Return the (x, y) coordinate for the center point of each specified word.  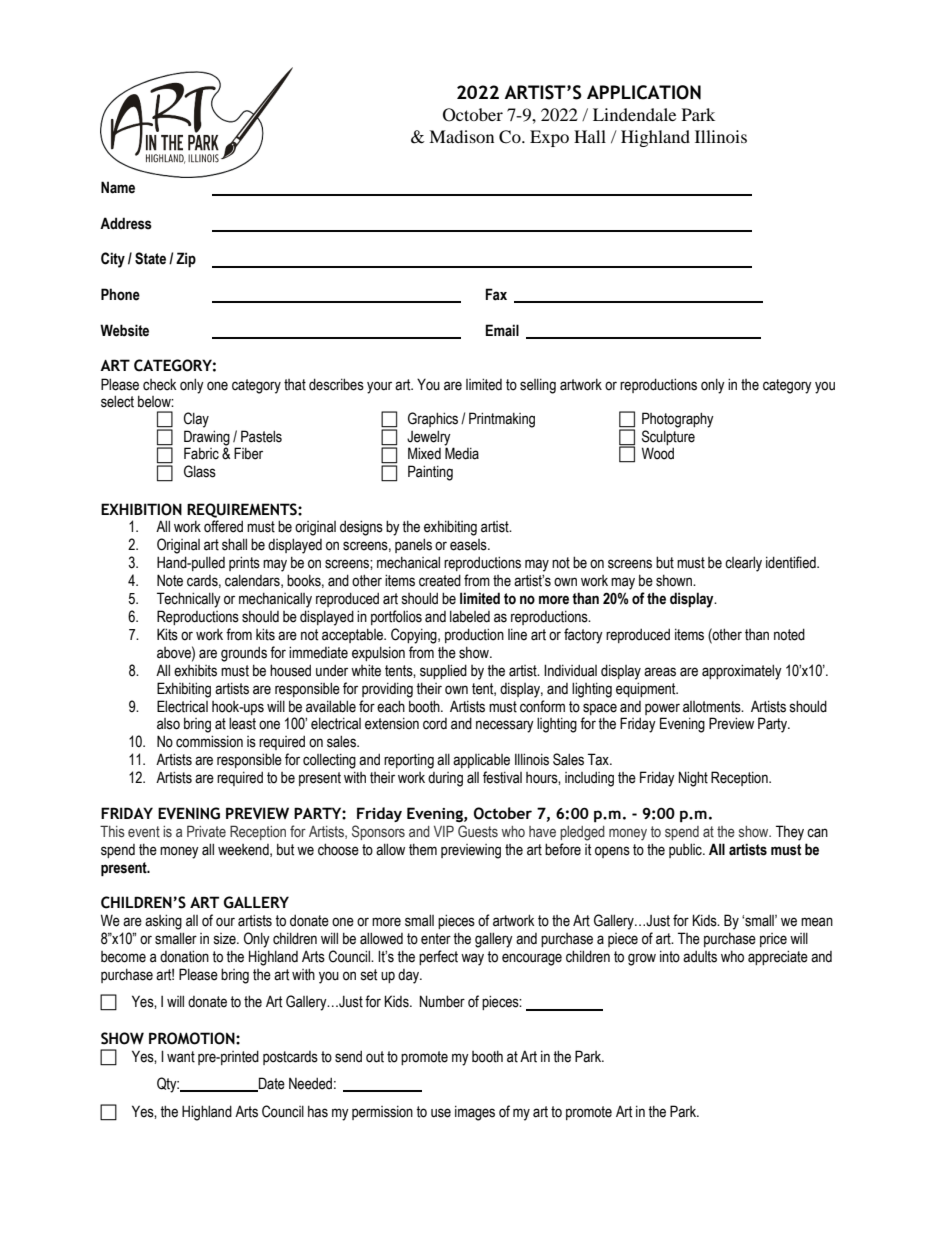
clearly (743, 564)
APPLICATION (644, 92)
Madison (461, 136)
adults (700, 957)
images (475, 1113)
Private (206, 831)
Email (502, 330)
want (181, 1057)
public (686, 850)
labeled (470, 617)
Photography (678, 420)
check (160, 384)
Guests (478, 831)
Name (118, 187)
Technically (189, 600)
